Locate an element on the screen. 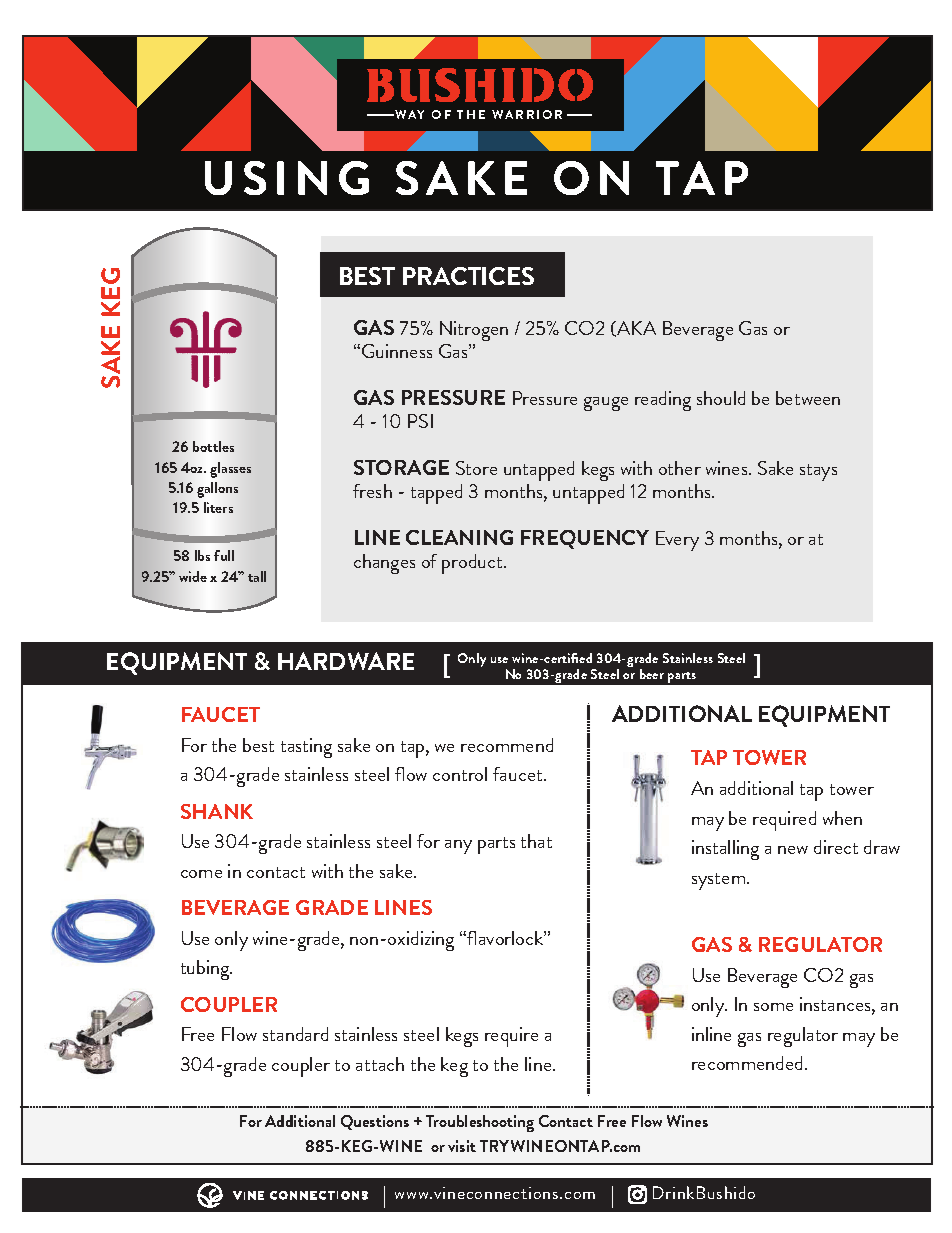  beer is located at coordinates (652, 674).
